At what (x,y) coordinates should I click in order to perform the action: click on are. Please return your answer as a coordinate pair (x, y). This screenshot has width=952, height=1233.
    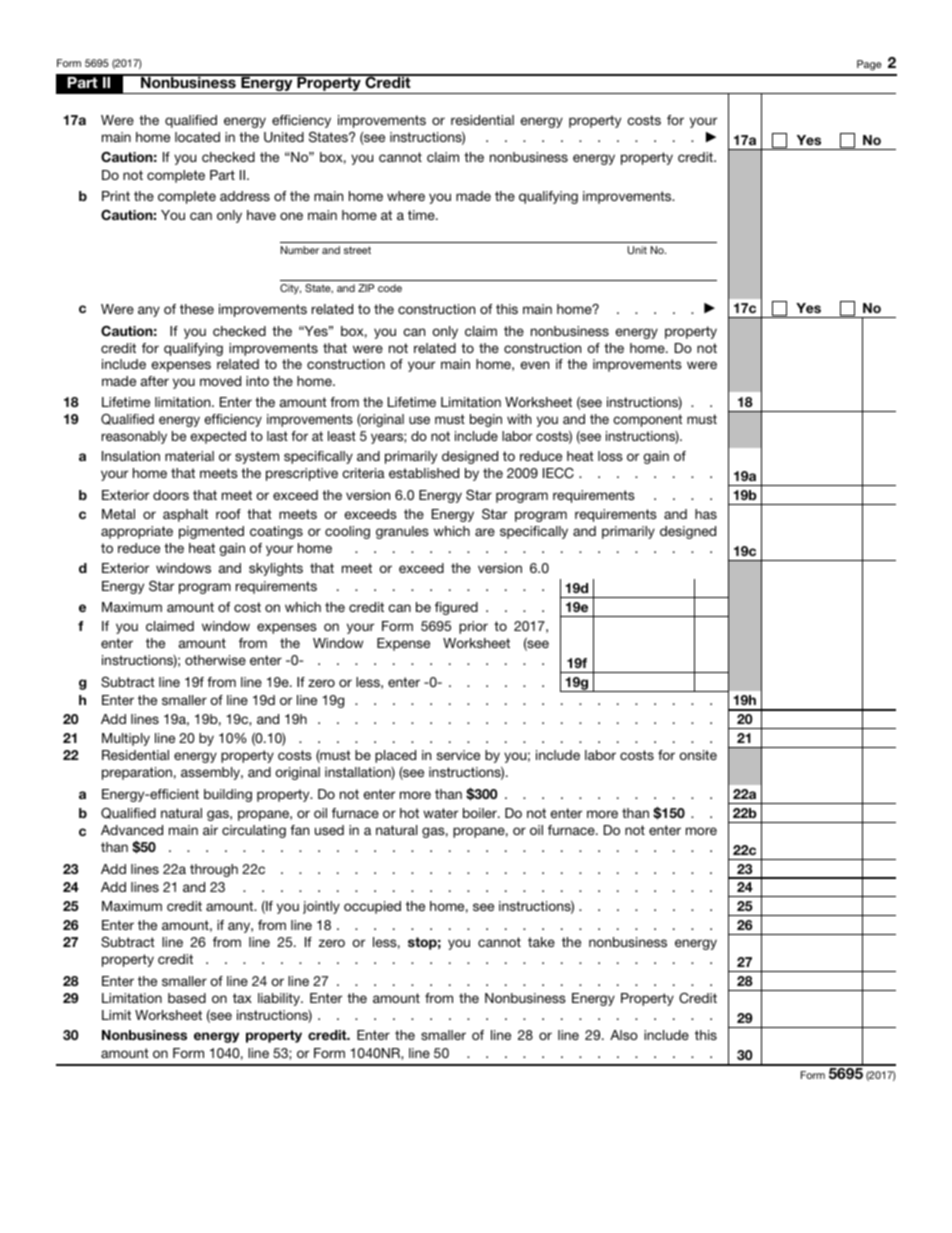
    Looking at the image, I should click on (485, 532).
